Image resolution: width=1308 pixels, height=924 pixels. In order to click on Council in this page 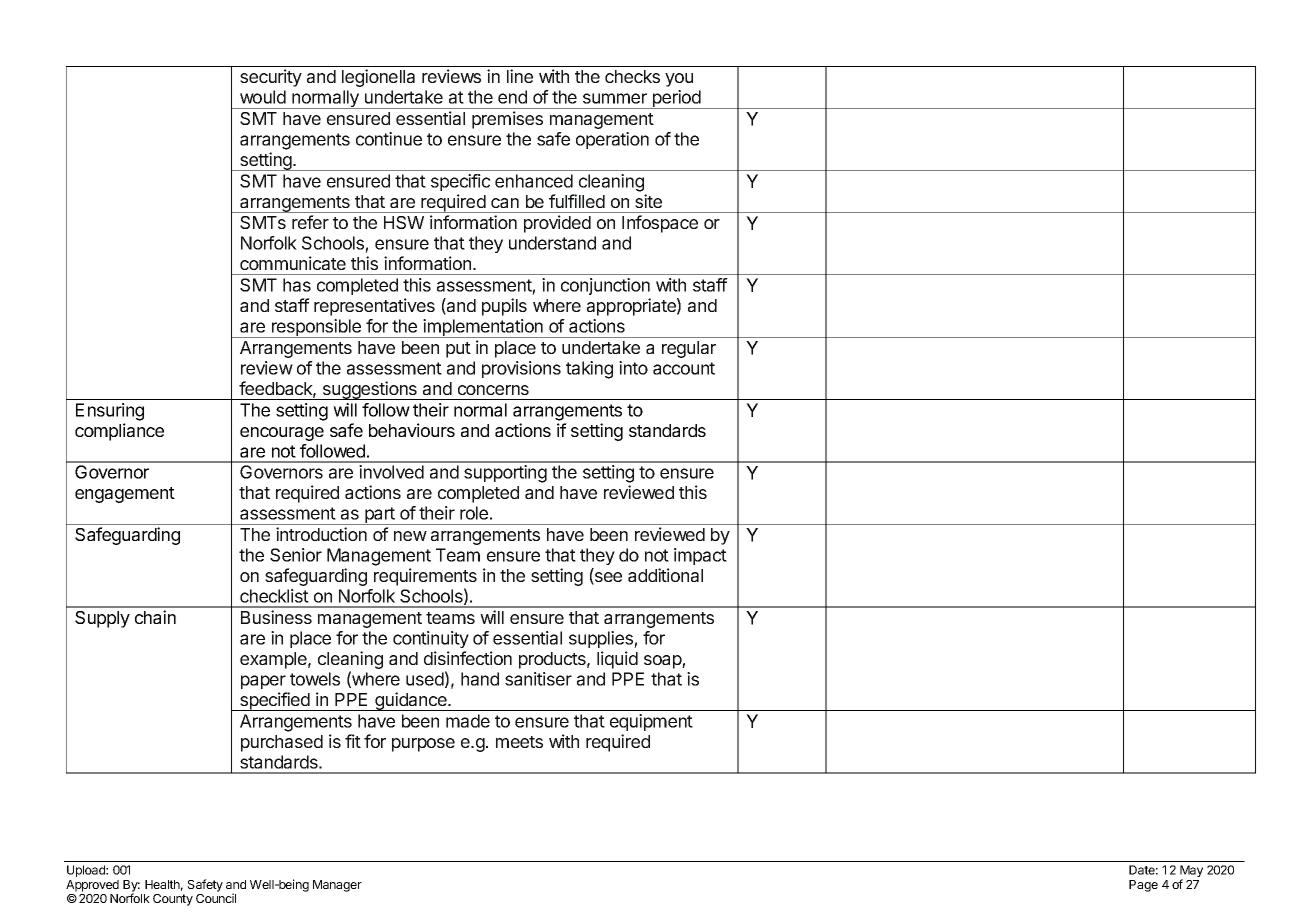, I will do `click(216, 898)`.
